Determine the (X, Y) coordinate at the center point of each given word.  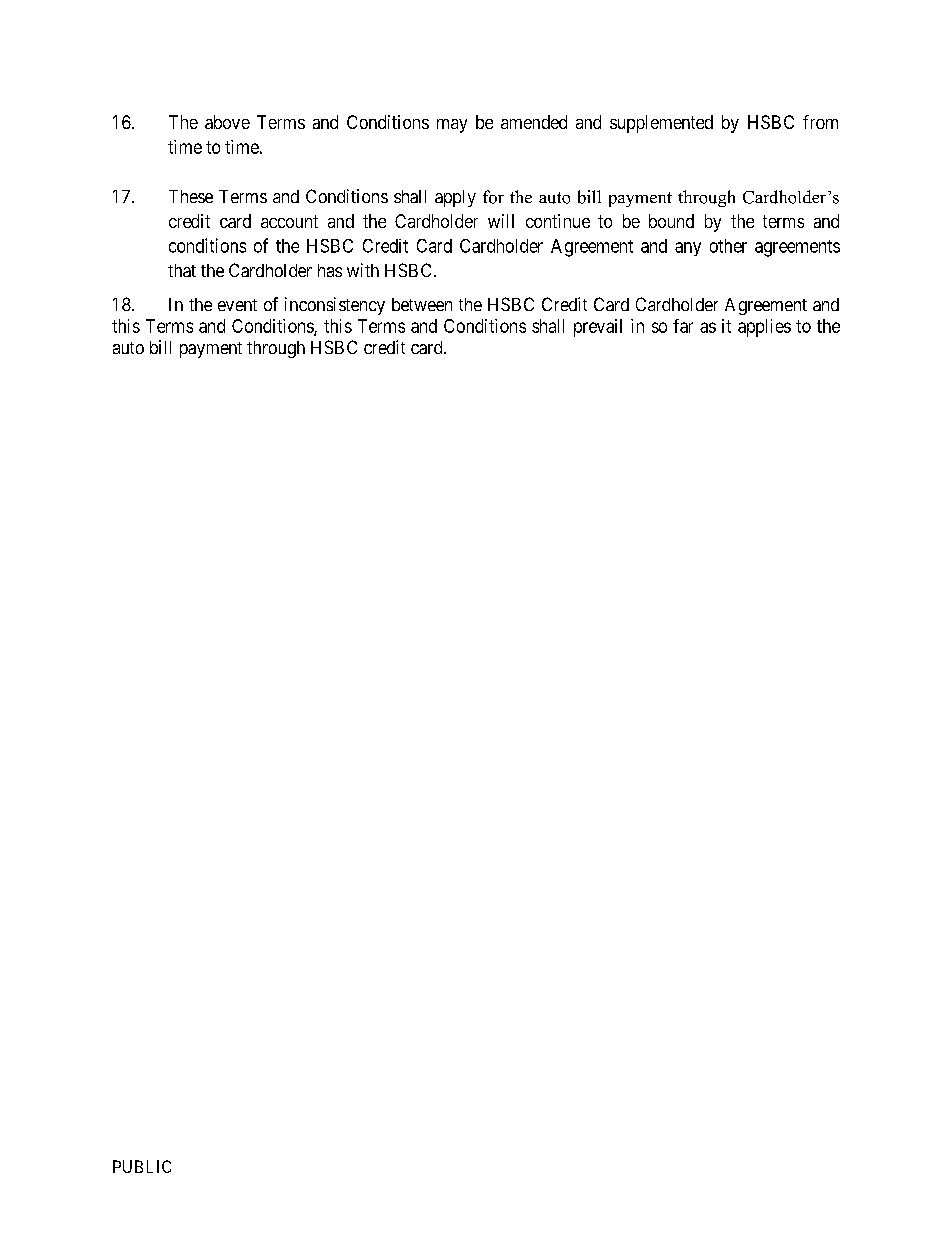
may (452, 126)
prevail (598, 328)
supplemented (661, 124)
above (227, 122)
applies (764, 328)
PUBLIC (142, 1166)
